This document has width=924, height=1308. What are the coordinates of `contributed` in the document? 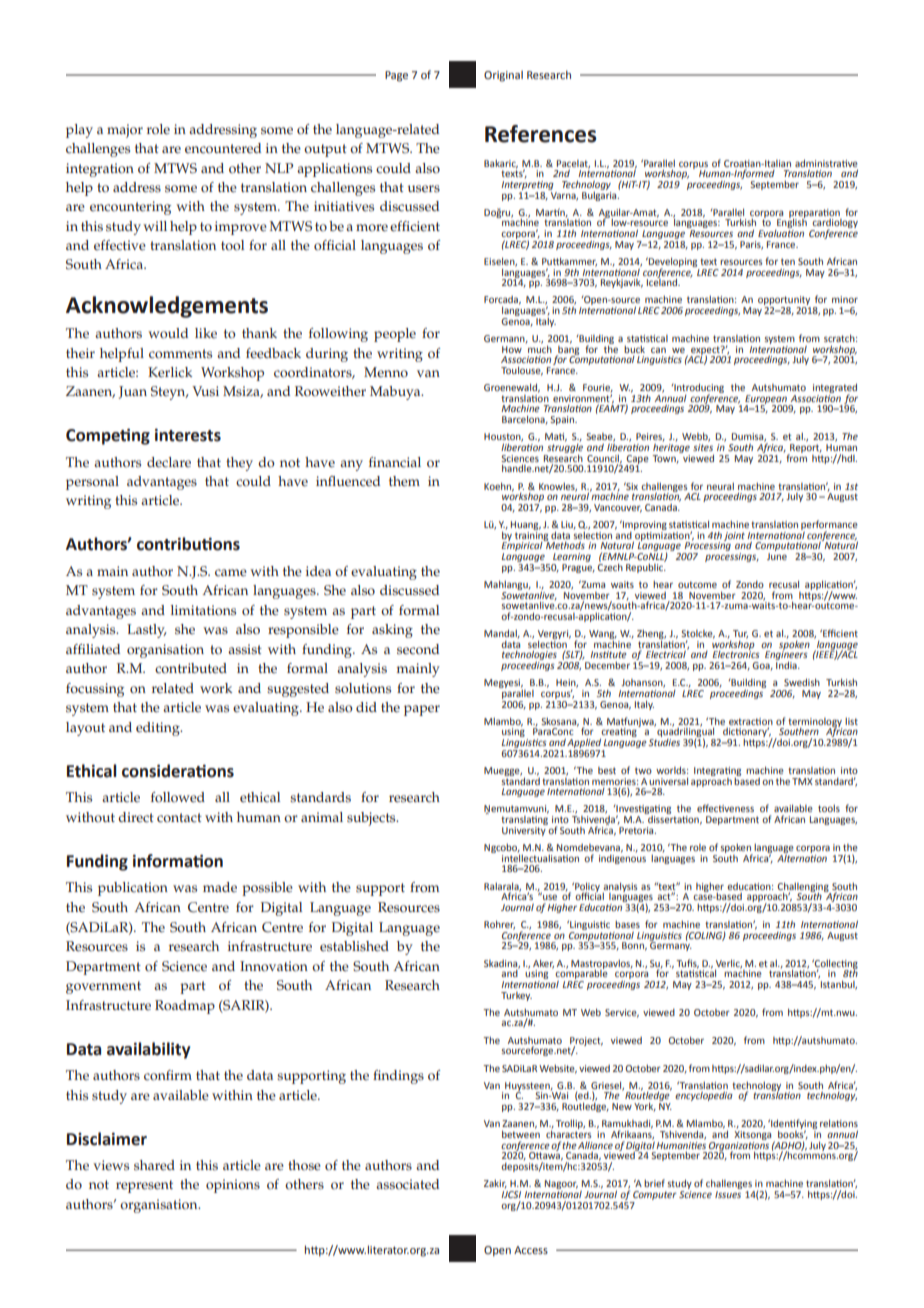 It's located at (191, 668).
